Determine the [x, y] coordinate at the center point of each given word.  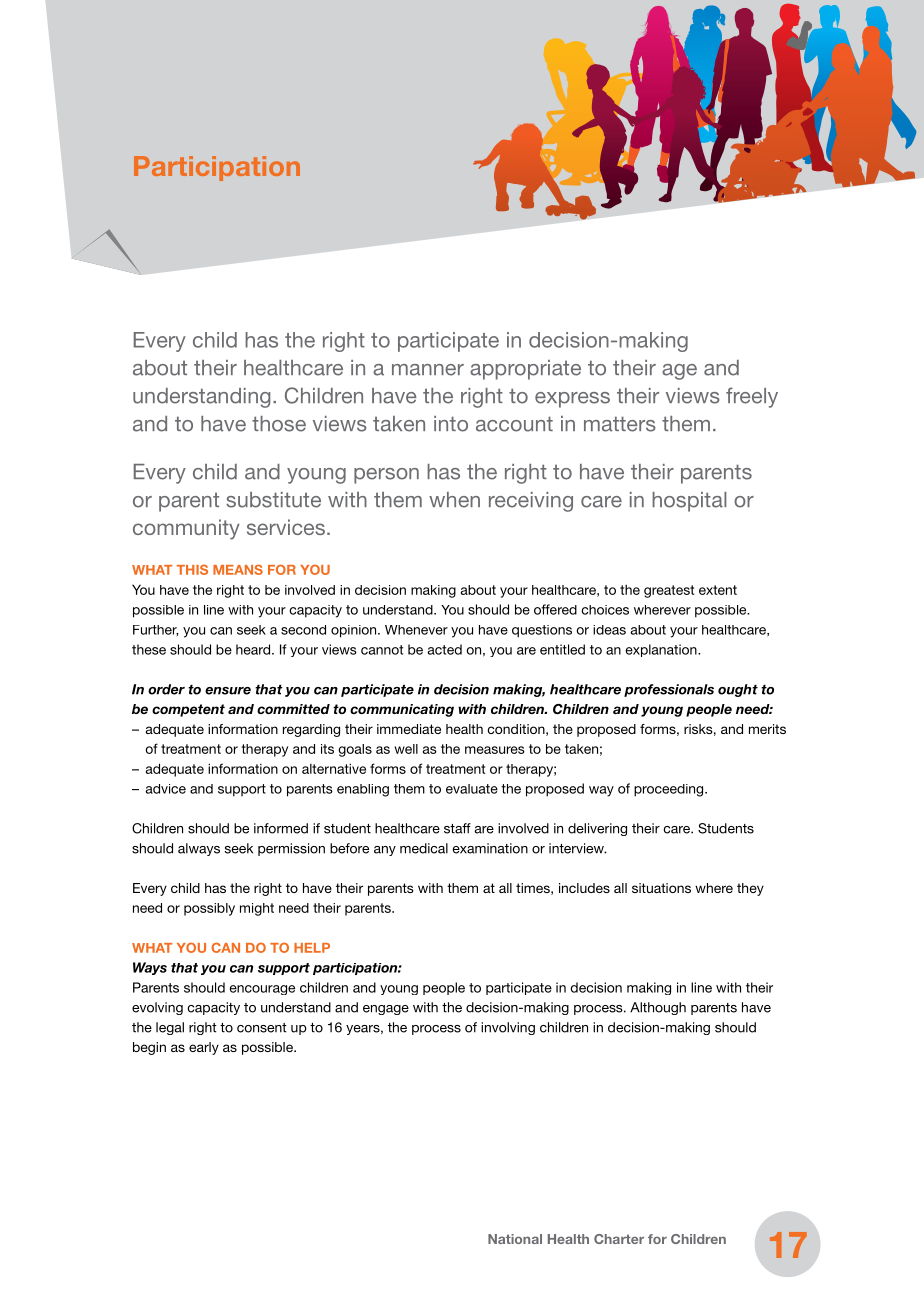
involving [508, 1028]
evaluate [472, 789]
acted [444, 649]
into [451, 424]
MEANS [238, 569]
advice [165, 789]
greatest [669, 591]
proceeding [670, 790]
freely [752, 397]
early [204, 1048]
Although [658, 1008]
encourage [262, 990]
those [279, 424]
